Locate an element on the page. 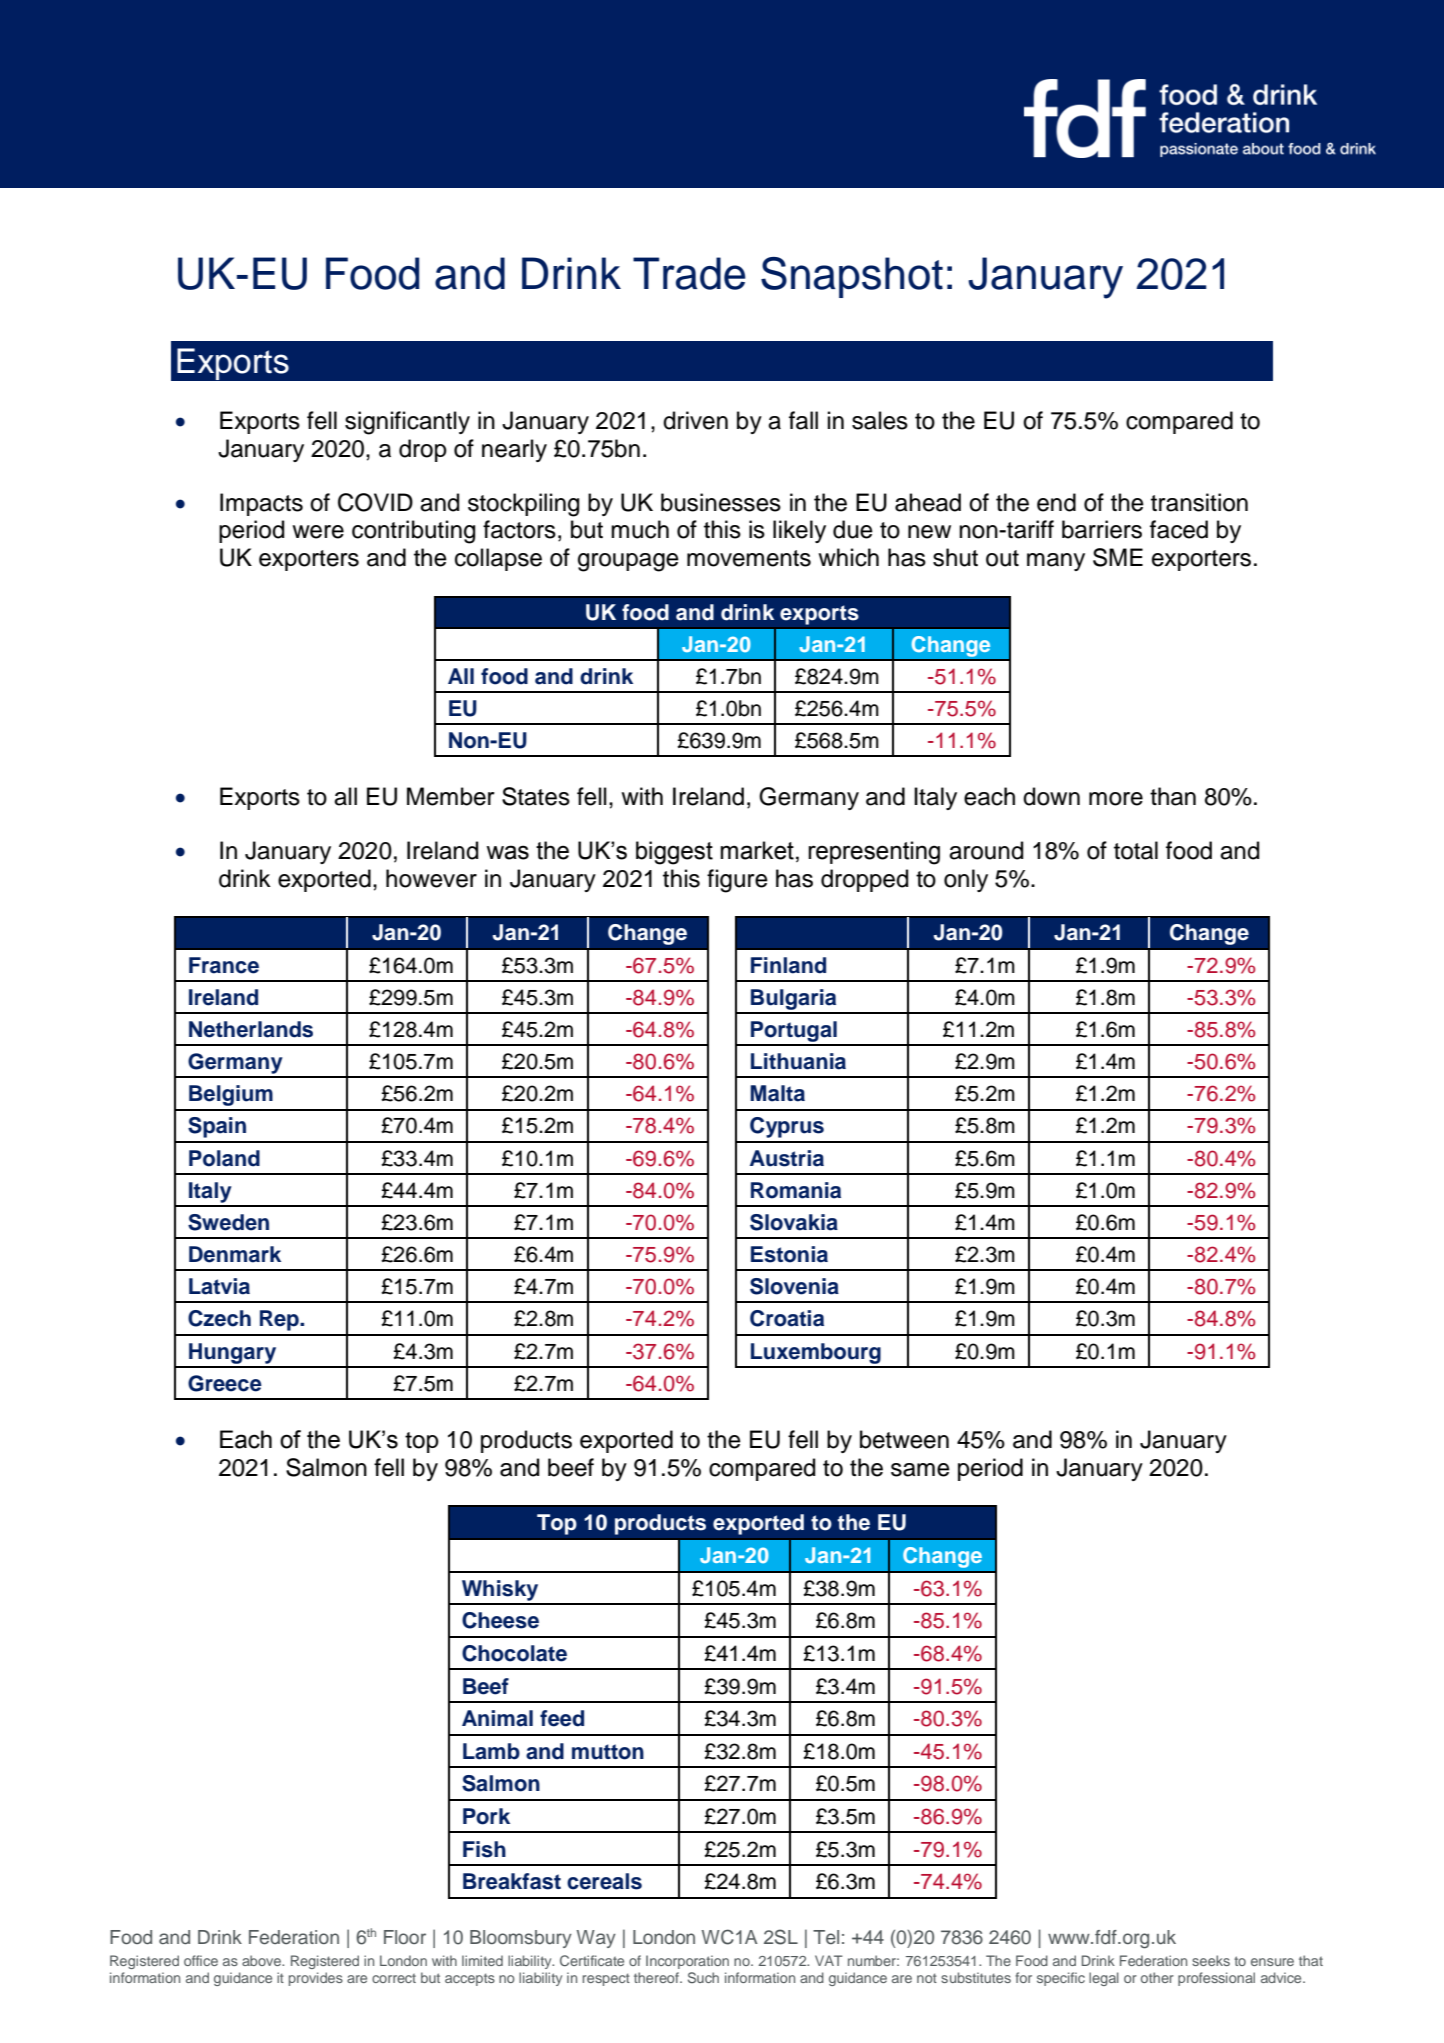 This page has width=1444, height=2043. transition is located at coordinates (1199, 502).
